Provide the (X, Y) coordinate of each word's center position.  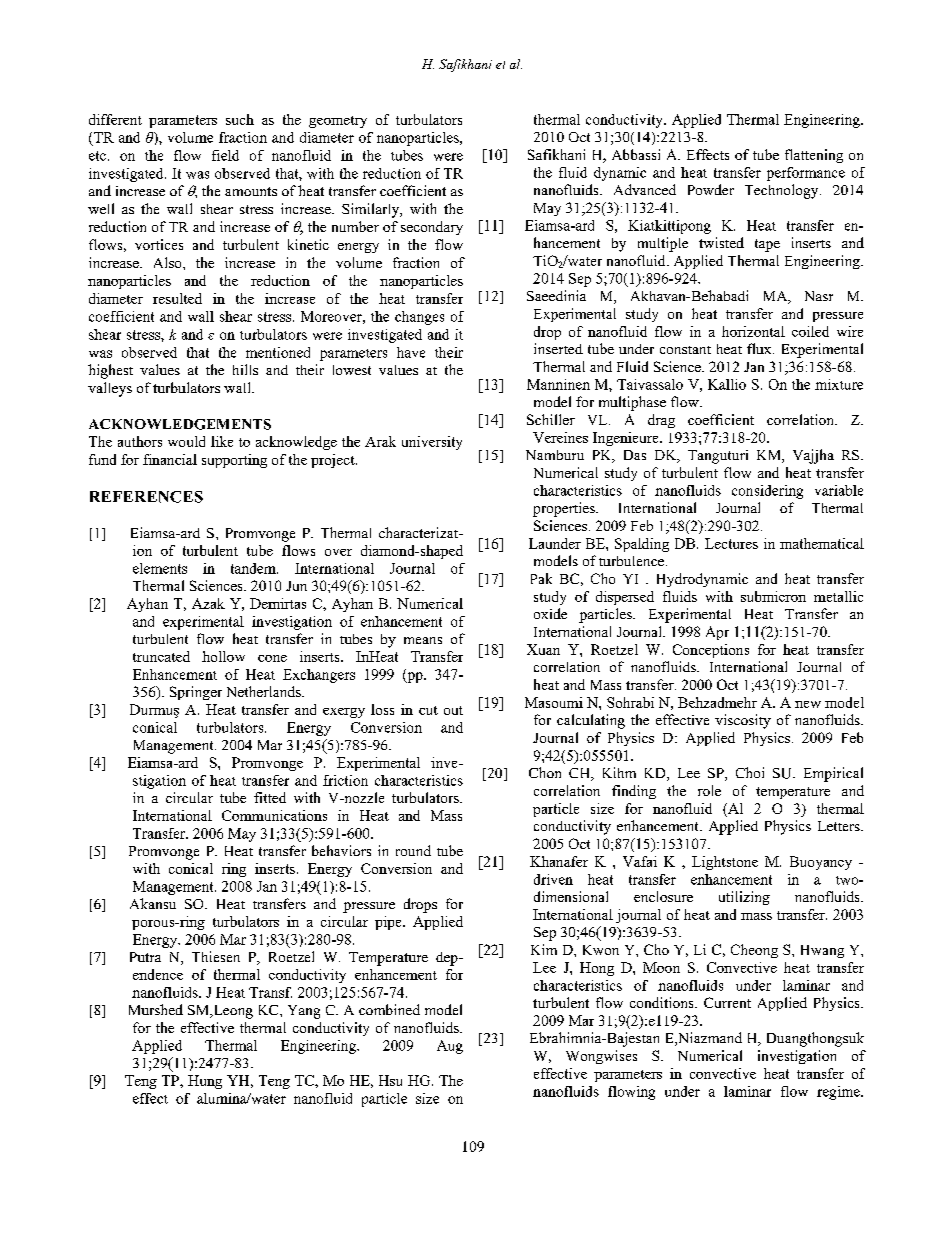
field (225, 155)
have (411, 352)
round (413, 850)
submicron (773, 596)
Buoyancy (821, 863)
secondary (432, 228)
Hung (205, 1082)
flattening (814, 156)
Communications (274, 815)
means (423, 640)
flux (760, 348)
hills (245, 369)
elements (160, 568)
